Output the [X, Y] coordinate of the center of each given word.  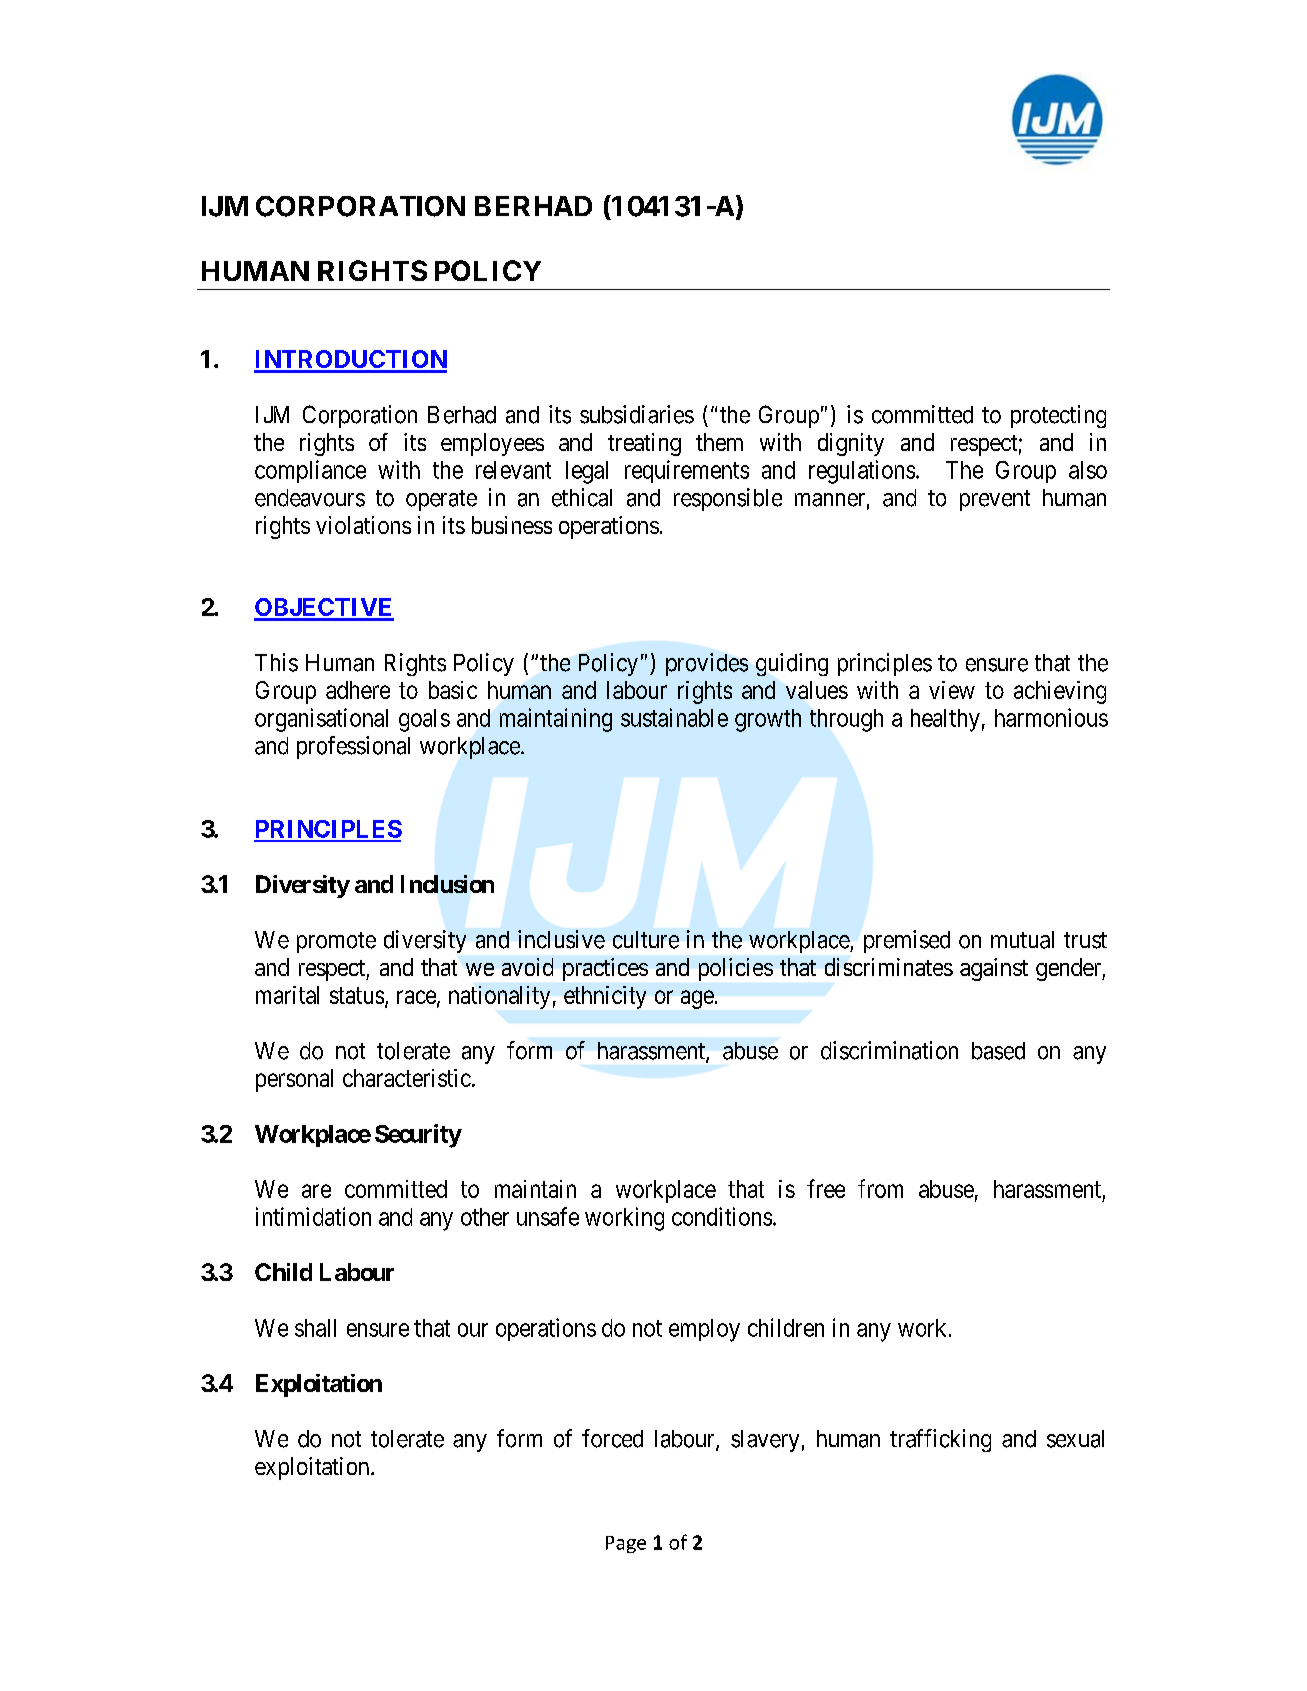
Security [418, 1136]
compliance [310, 471]
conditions [722, 1216]
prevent [995, 500]
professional [353, 747]
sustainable [674, 717]
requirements [687, 471]
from [880, 1188]
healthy [945, 720]
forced [612, 1438]
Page [626, 1544]
